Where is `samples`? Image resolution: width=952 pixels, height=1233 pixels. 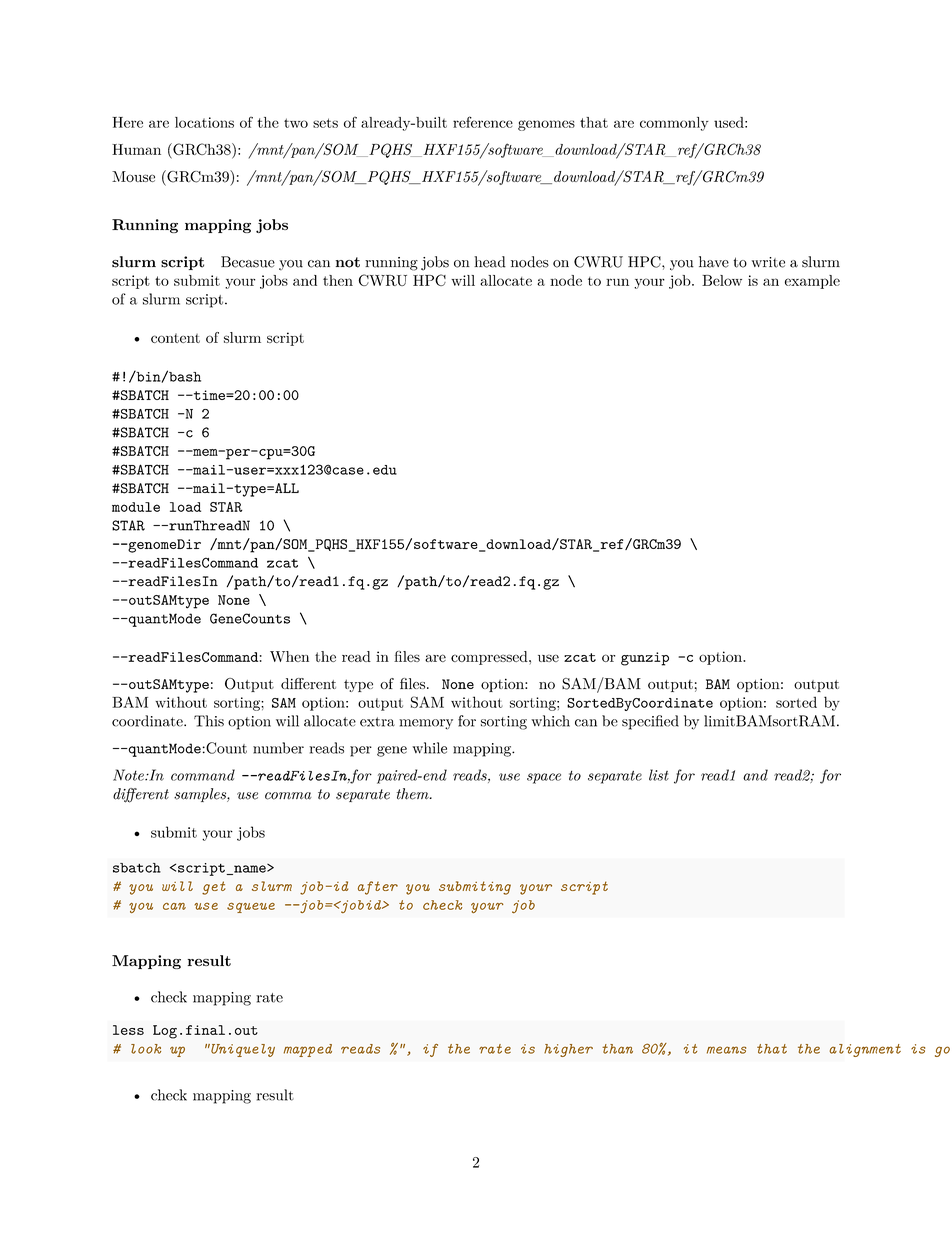
samples is located at coordinates (201, 795).
